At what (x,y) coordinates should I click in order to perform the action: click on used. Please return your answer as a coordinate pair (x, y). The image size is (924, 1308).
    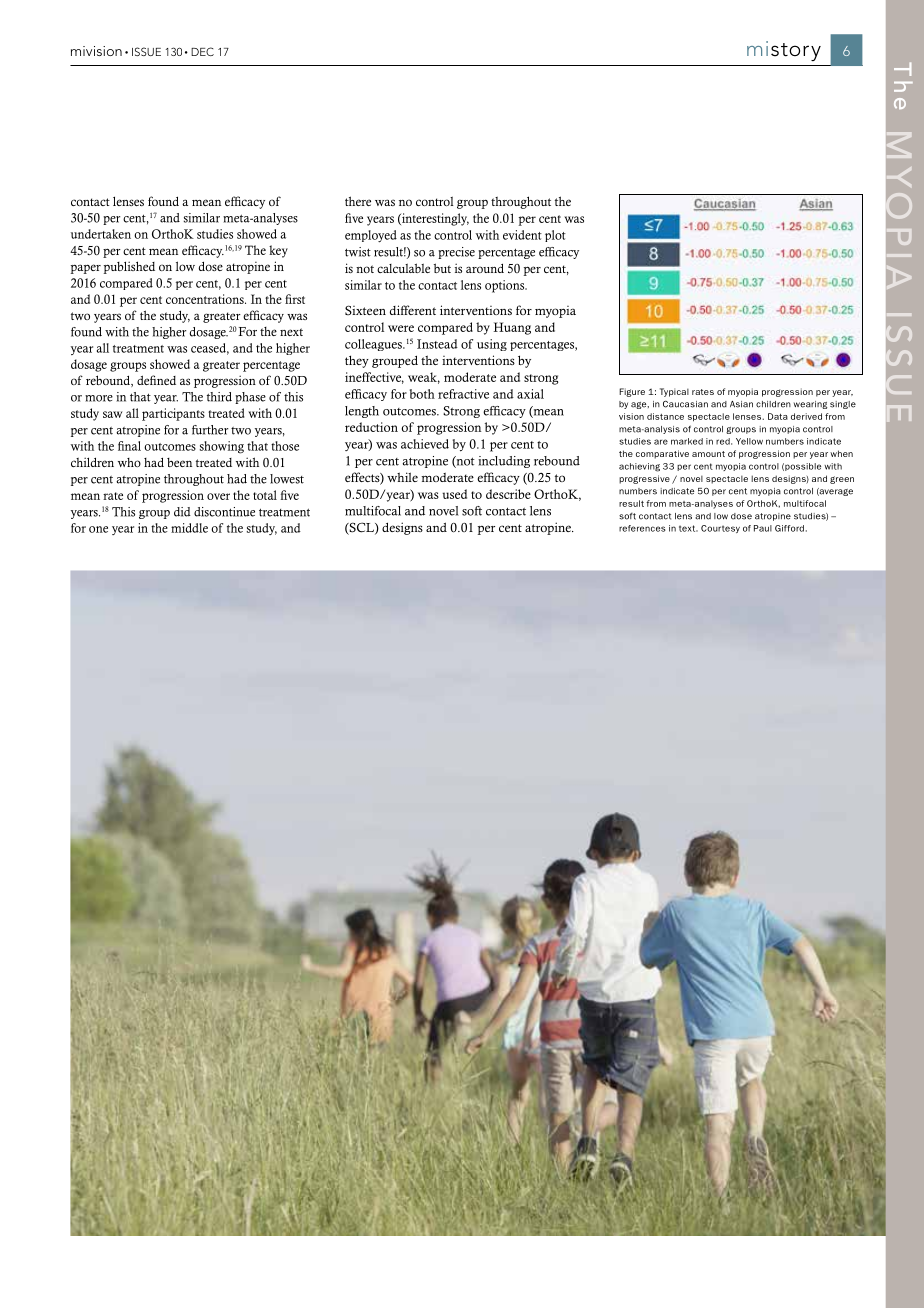
    Looking at the image, I should click on (454, 494).
